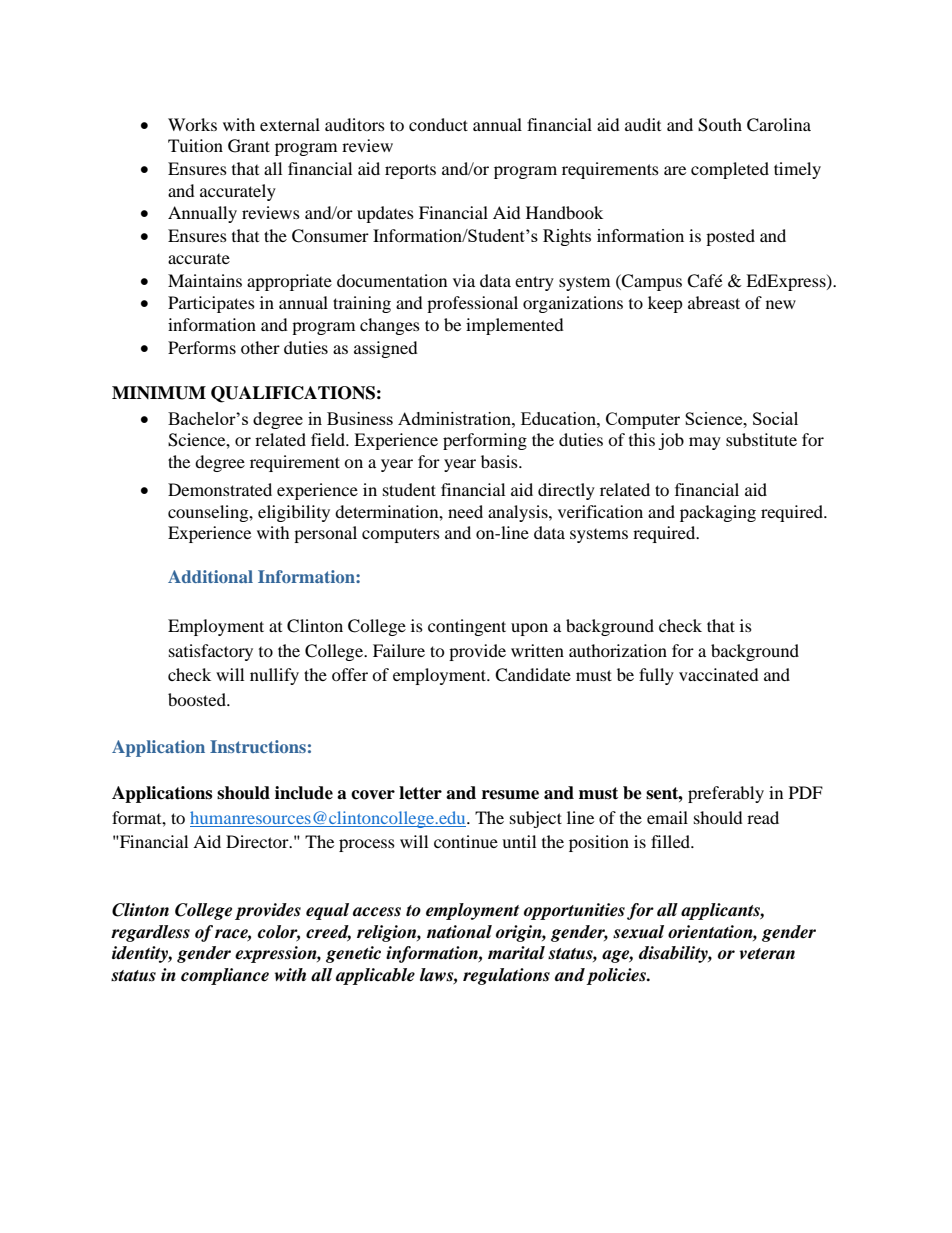  What do you see at coordinates (438, 124) in the page?
I see `conduct` at bounding box center [438, 124].
